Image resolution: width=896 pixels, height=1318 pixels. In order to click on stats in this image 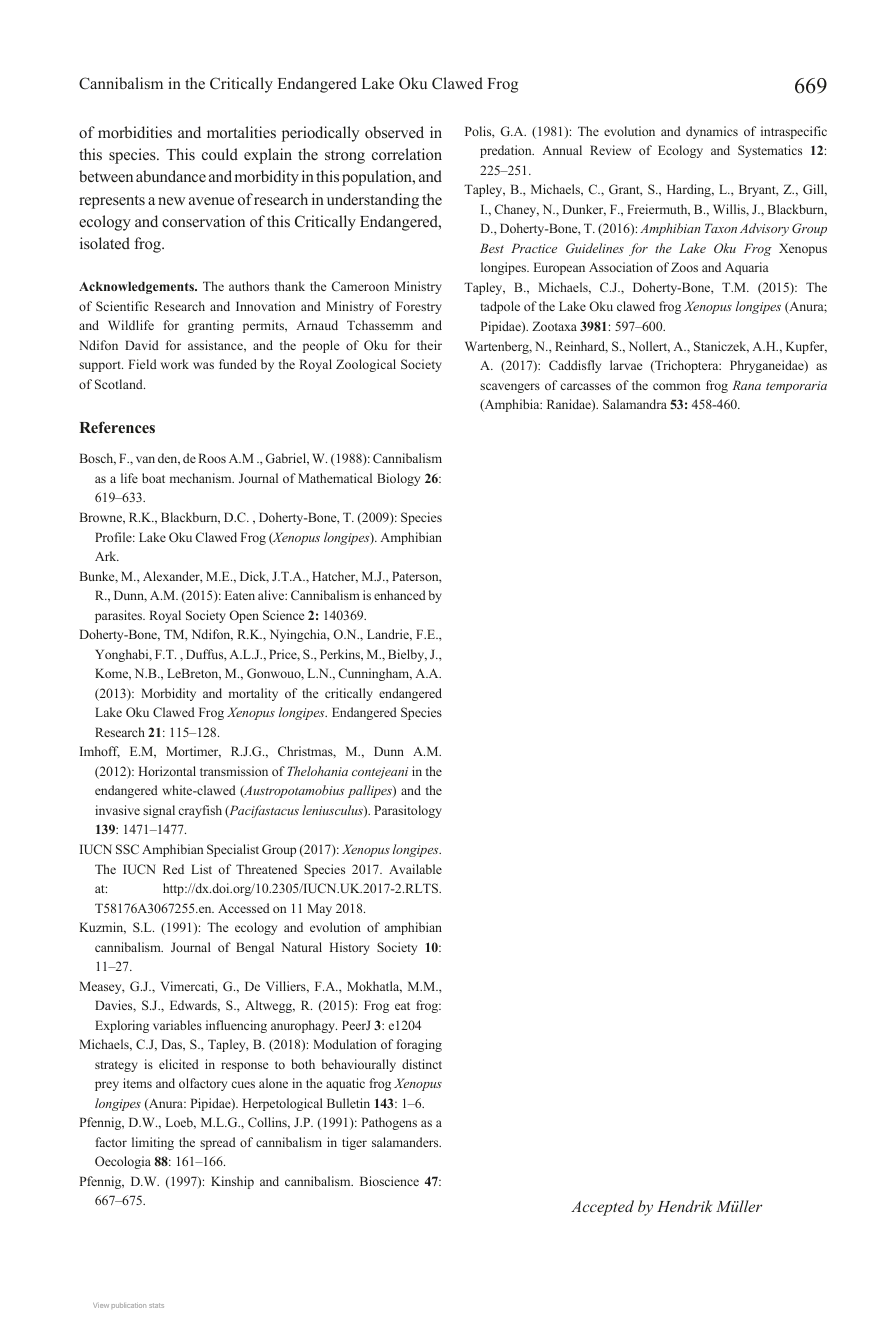, I will do `click(156, 1305)`.
